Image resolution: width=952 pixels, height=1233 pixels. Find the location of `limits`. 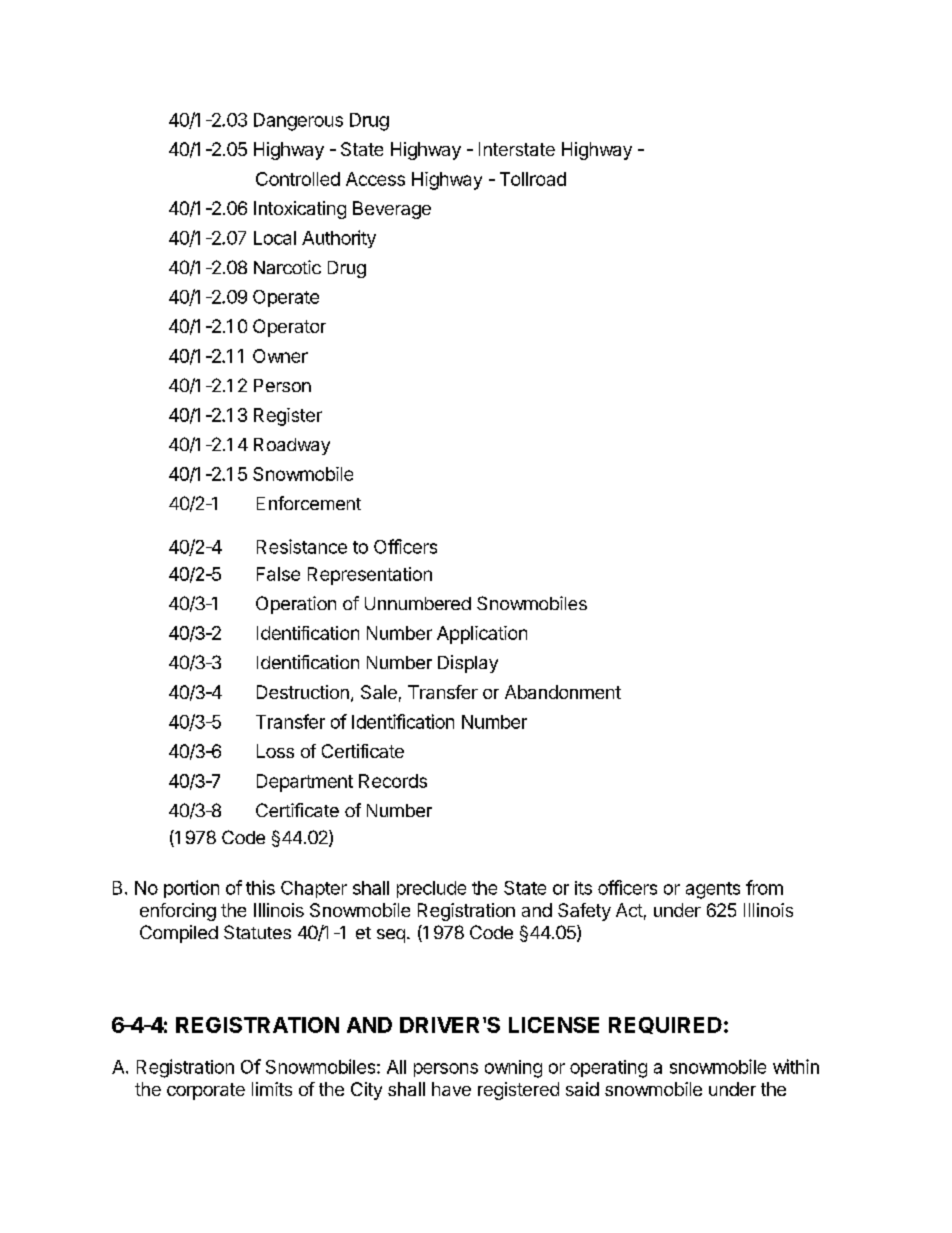

limits is located at coordinates (272, 1089).
